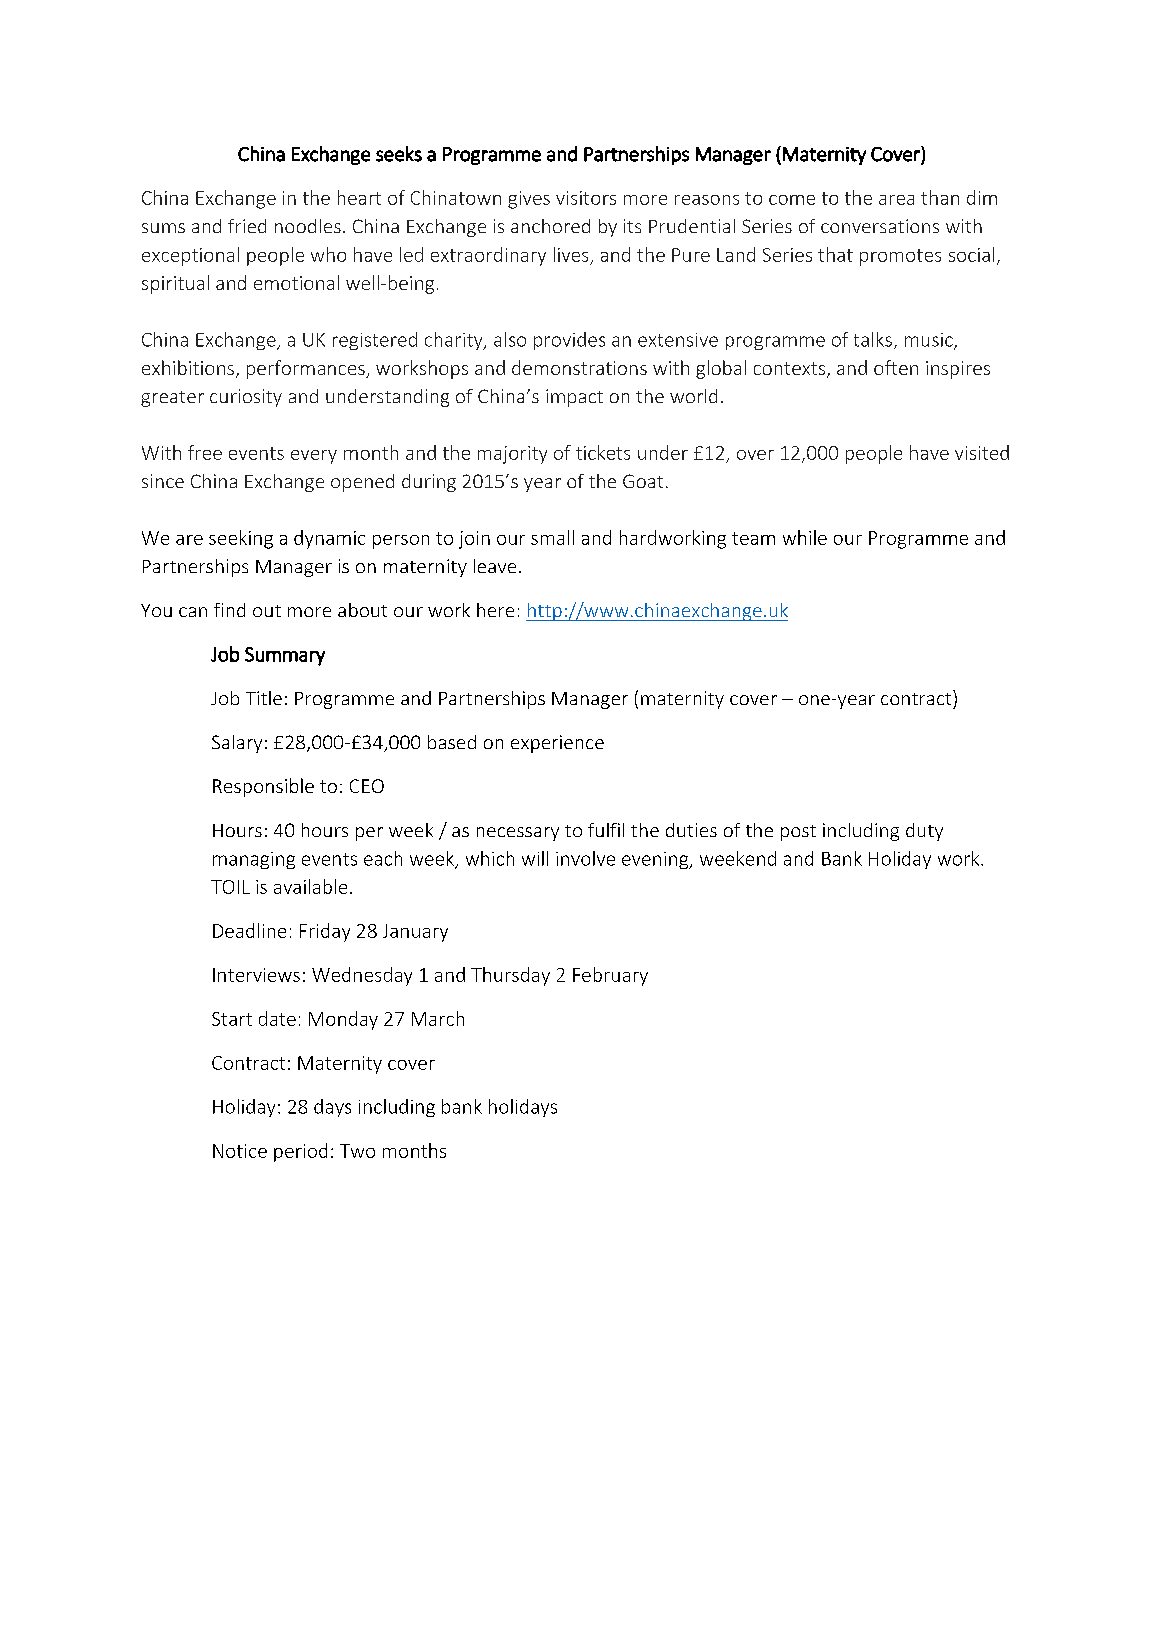 This screenshot has width=1164, height=1646. What do you see at coordinates (896, 367) in the screenshot?
I see `often` at bounding box center [896, 367].
